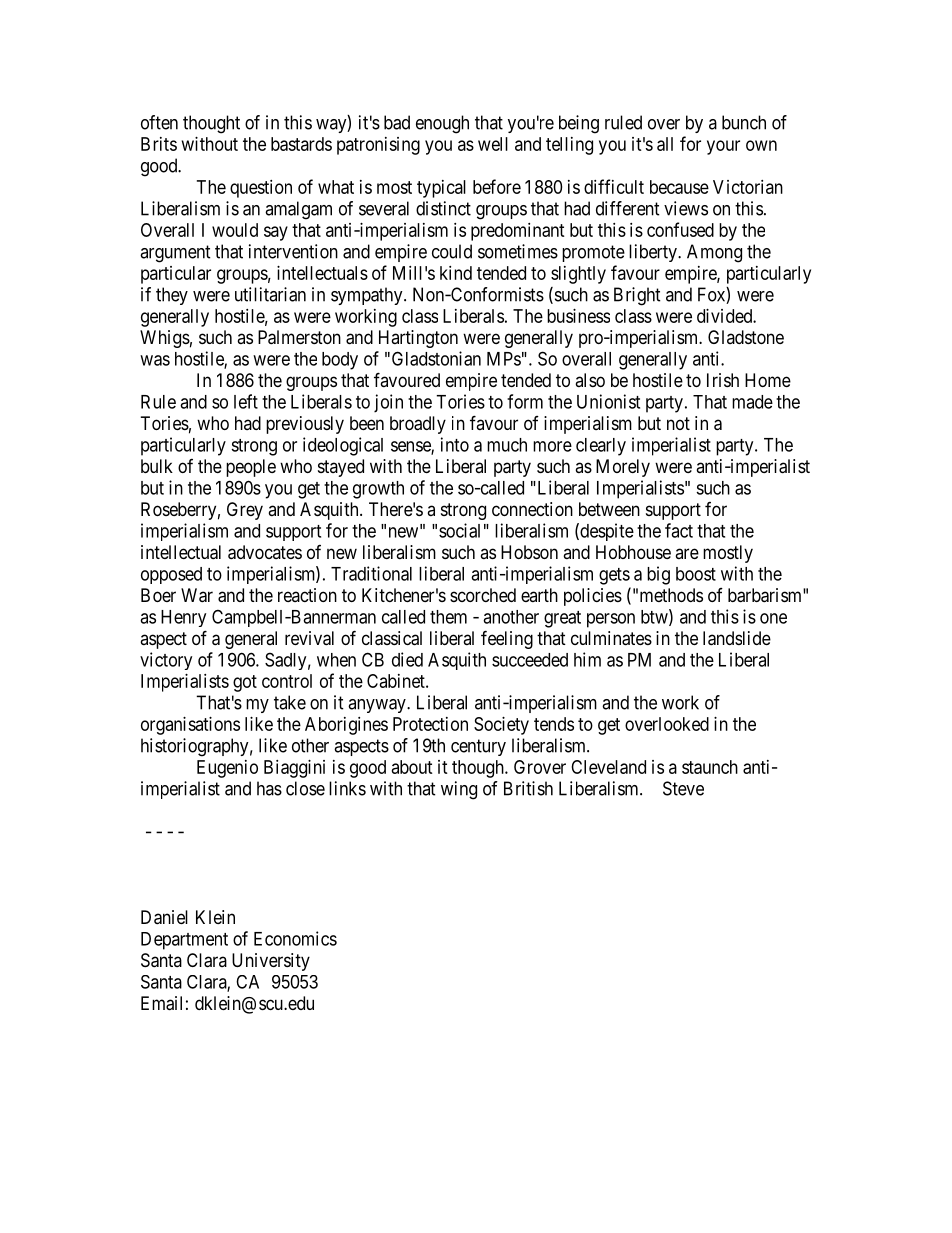  I want to click on Economics, so click(295, 938).
